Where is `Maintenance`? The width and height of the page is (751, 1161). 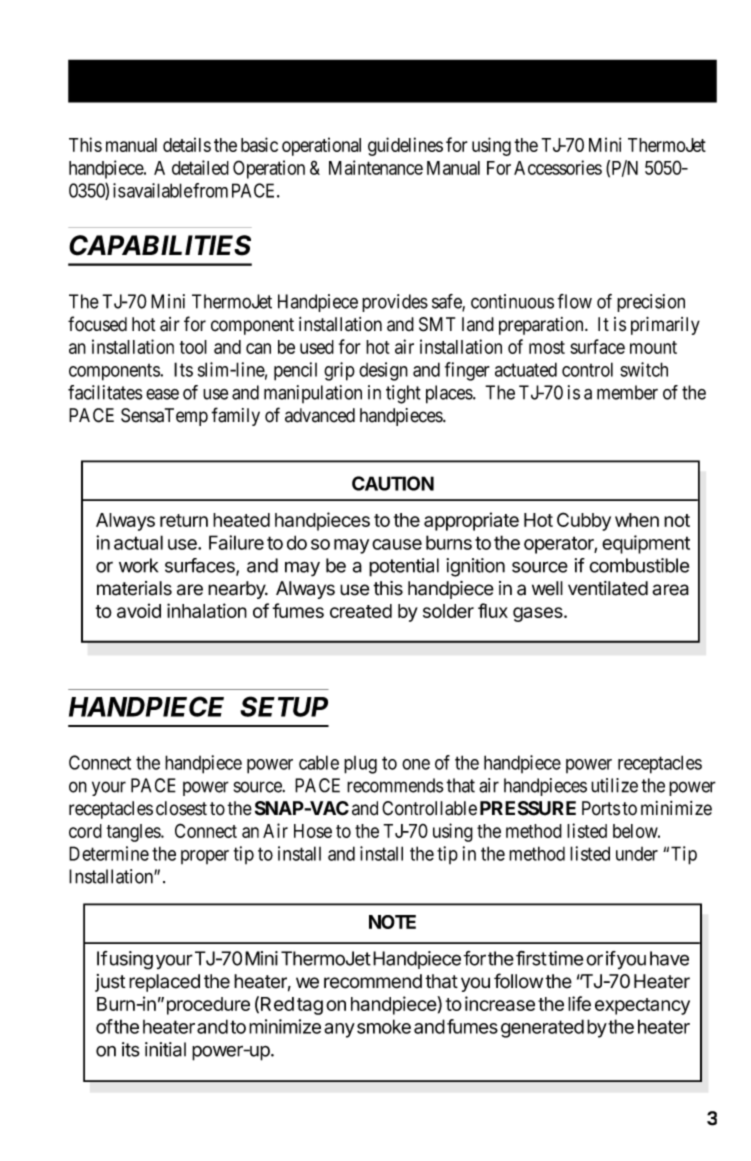
Maintenance is located at coordinates (376, 167).
